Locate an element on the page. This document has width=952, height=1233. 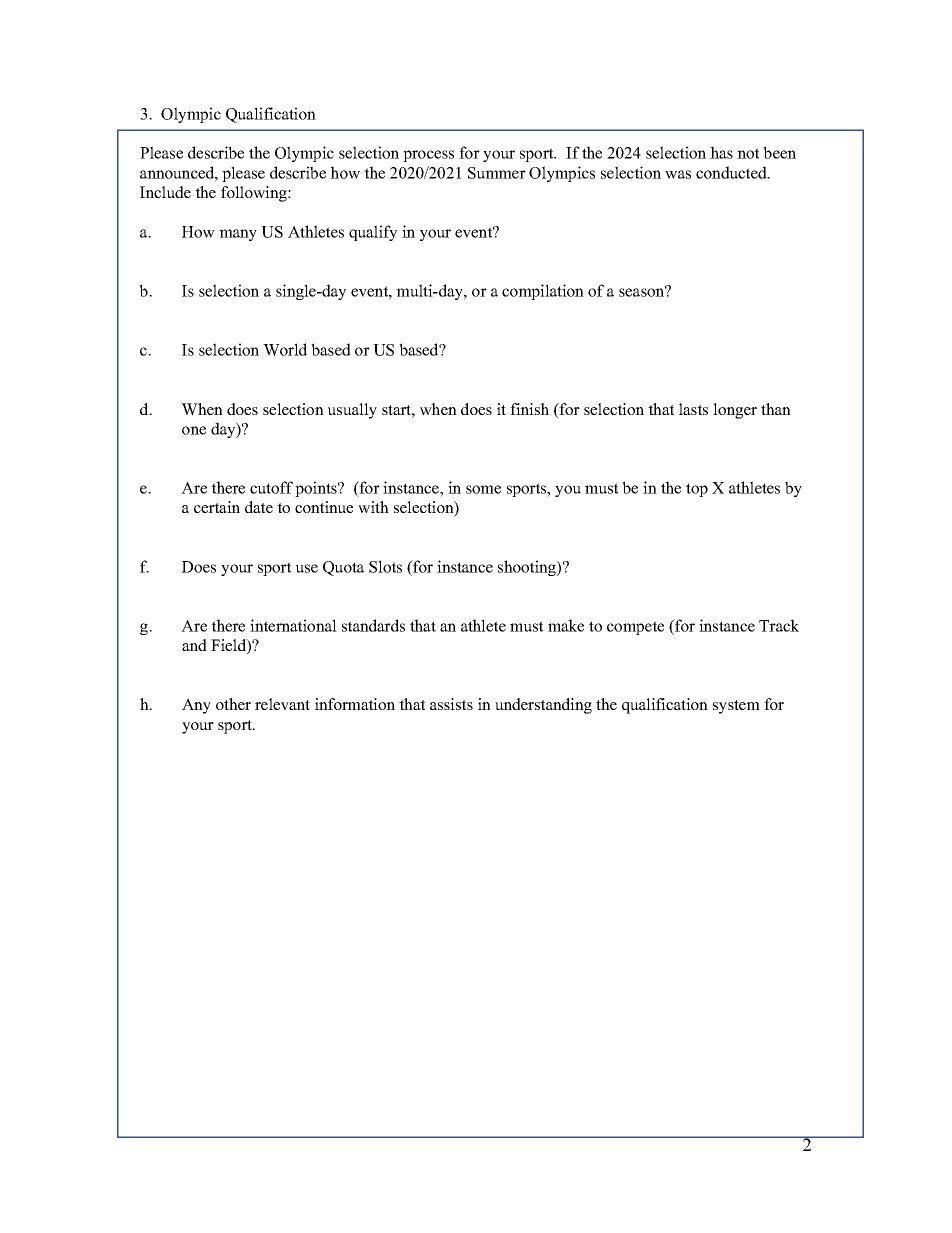
World is located at coordinates (285, 349).
